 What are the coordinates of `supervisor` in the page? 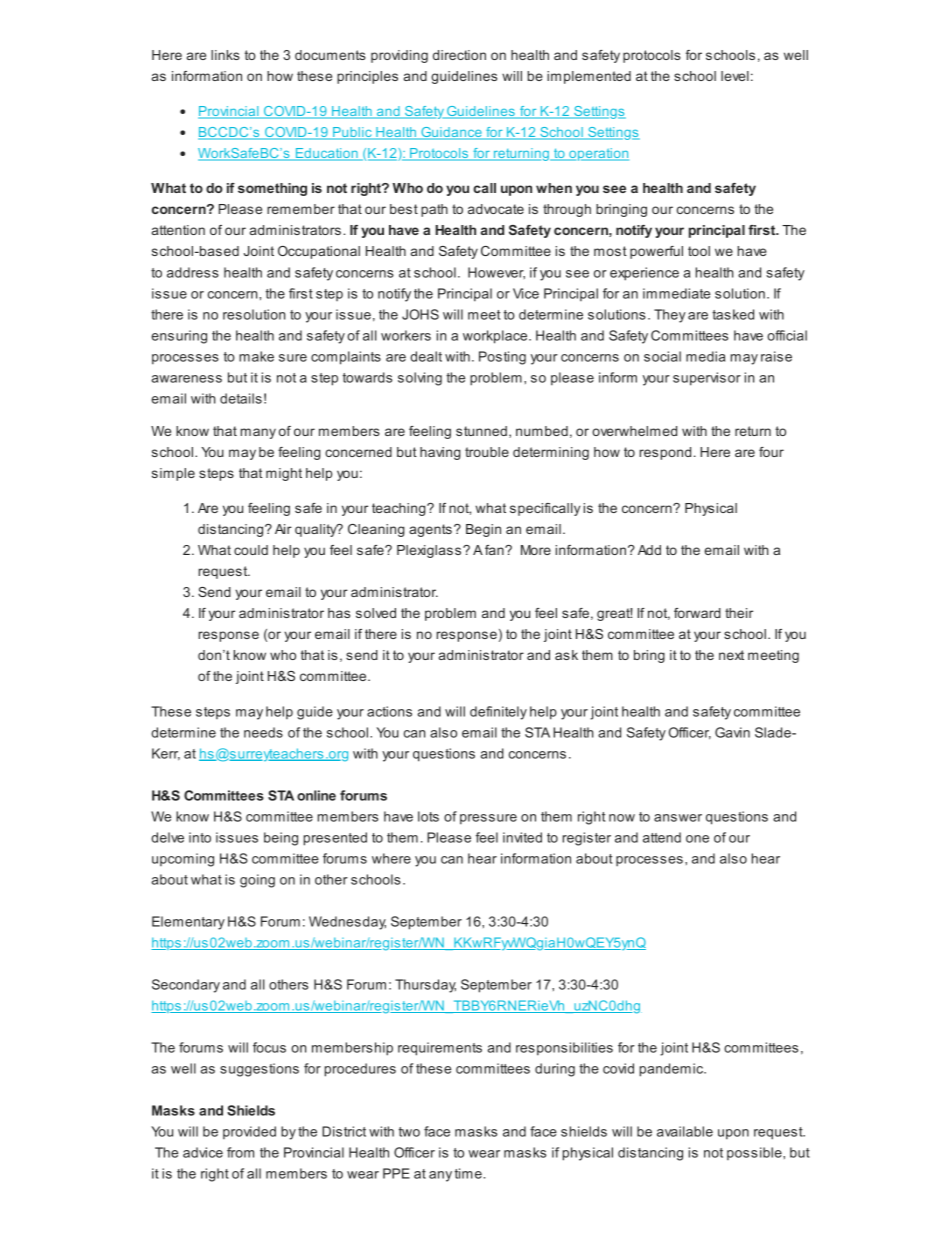 It's located at (707, 379).
